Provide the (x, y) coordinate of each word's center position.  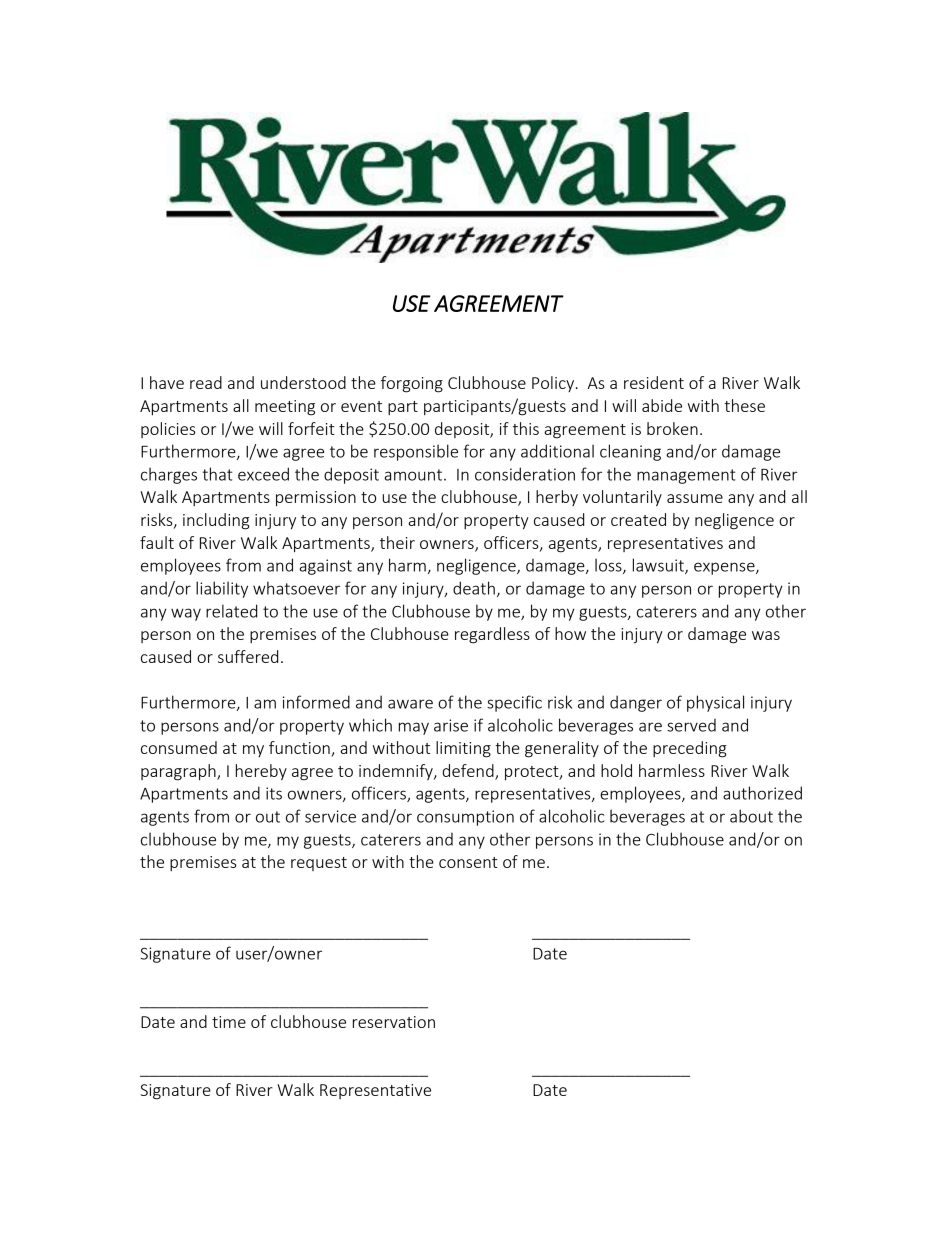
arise (451, 725)
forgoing (412, 384)
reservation (394, 1022)
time (229, 1022)
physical (715, 703)
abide (662, 405)
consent (468, 862)
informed (316, 702)
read (206, 382)
